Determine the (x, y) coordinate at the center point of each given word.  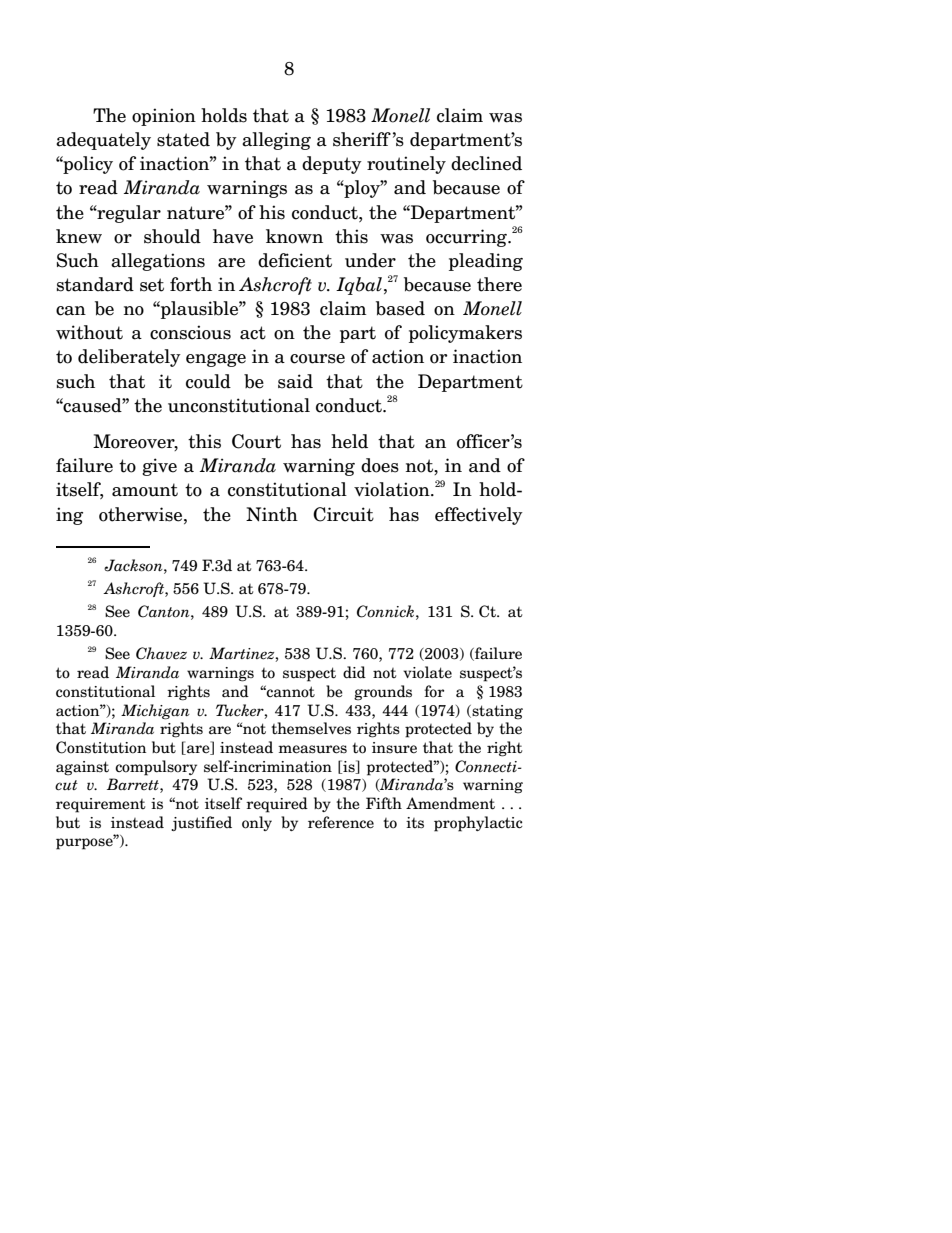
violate (427, 672)
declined (486, 163)
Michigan (155, 712)
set (152, 285)
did (354, 672)
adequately (103, 141)
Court (256, 441)
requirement (100, 805)
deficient (295, 260)
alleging (276, 141)
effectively (479, 516)
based (400, 308)
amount (145, 490)
